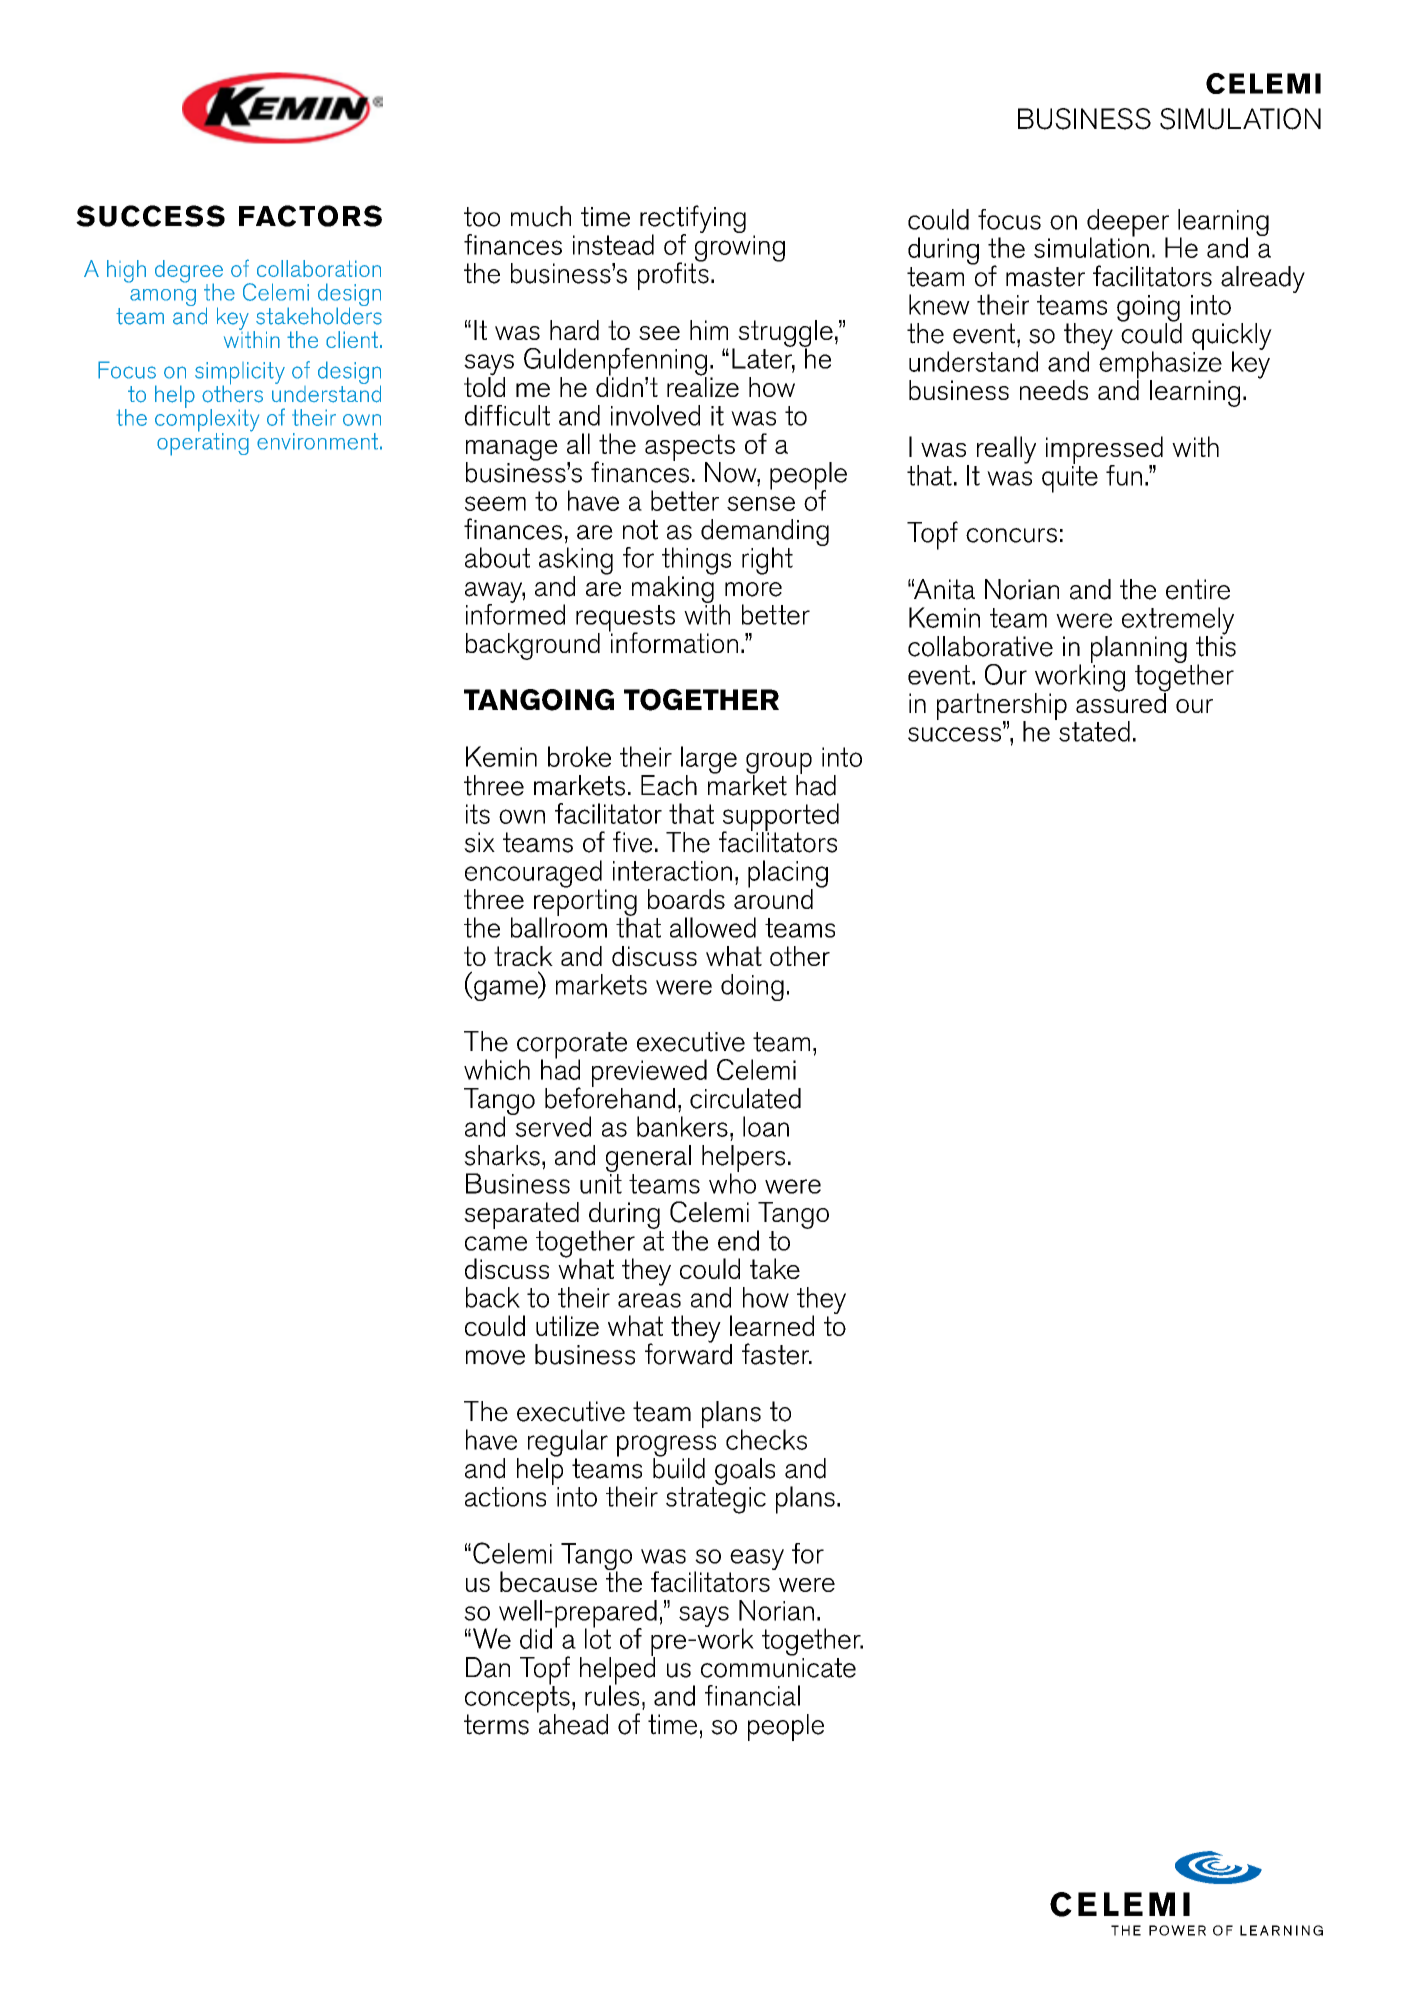 The width and height of the document is (1411, 1996). I want to click on faster, so click(776, 1354).
